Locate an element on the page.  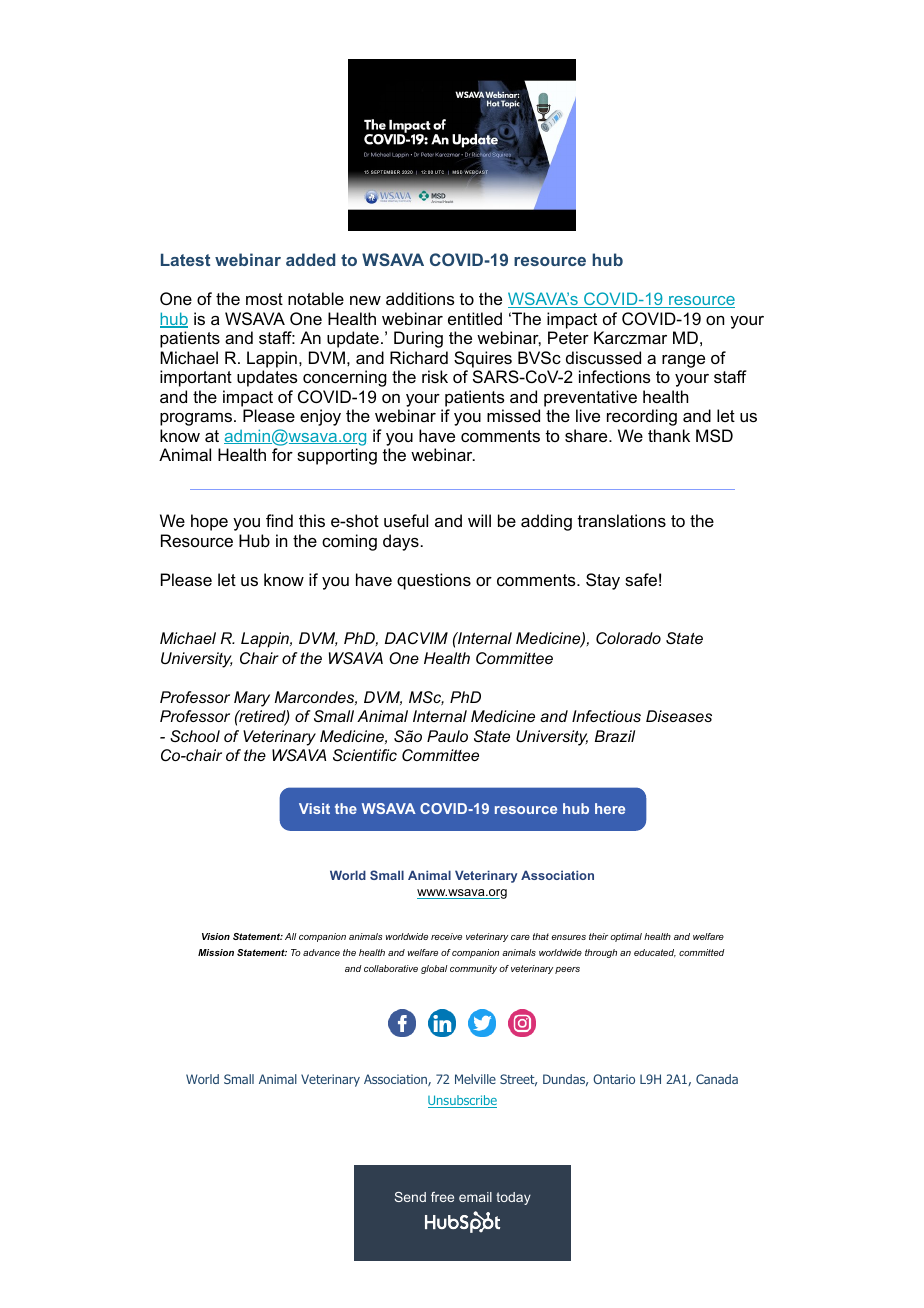
receive is located at coordinates (446, 936).
